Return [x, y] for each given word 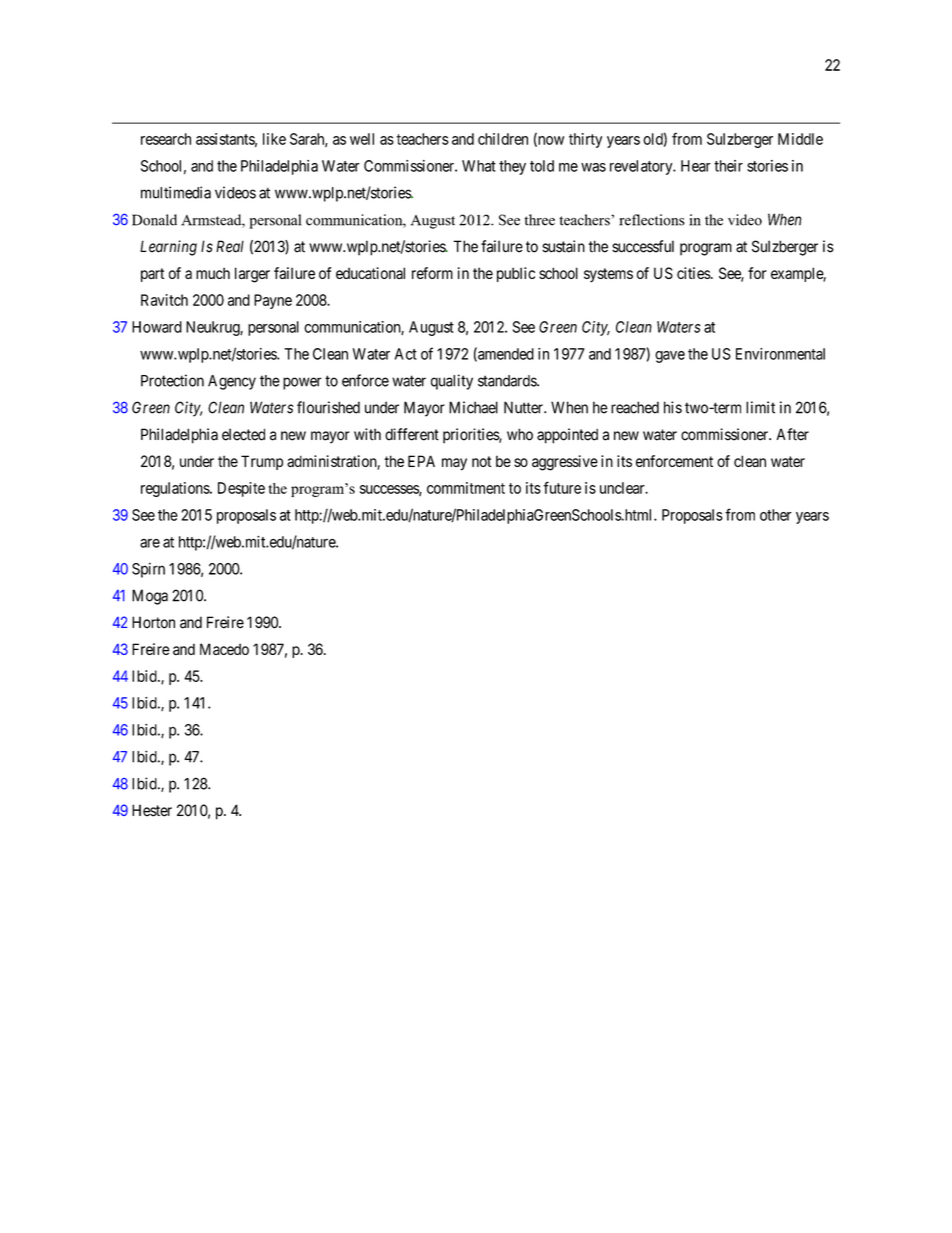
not [481, 461]
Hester [152, 810]
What [479, 166]
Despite [241, 489]
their [728, 166]
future [562, 487]
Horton [153, 622]
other [776, 515]
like [274, 139]
